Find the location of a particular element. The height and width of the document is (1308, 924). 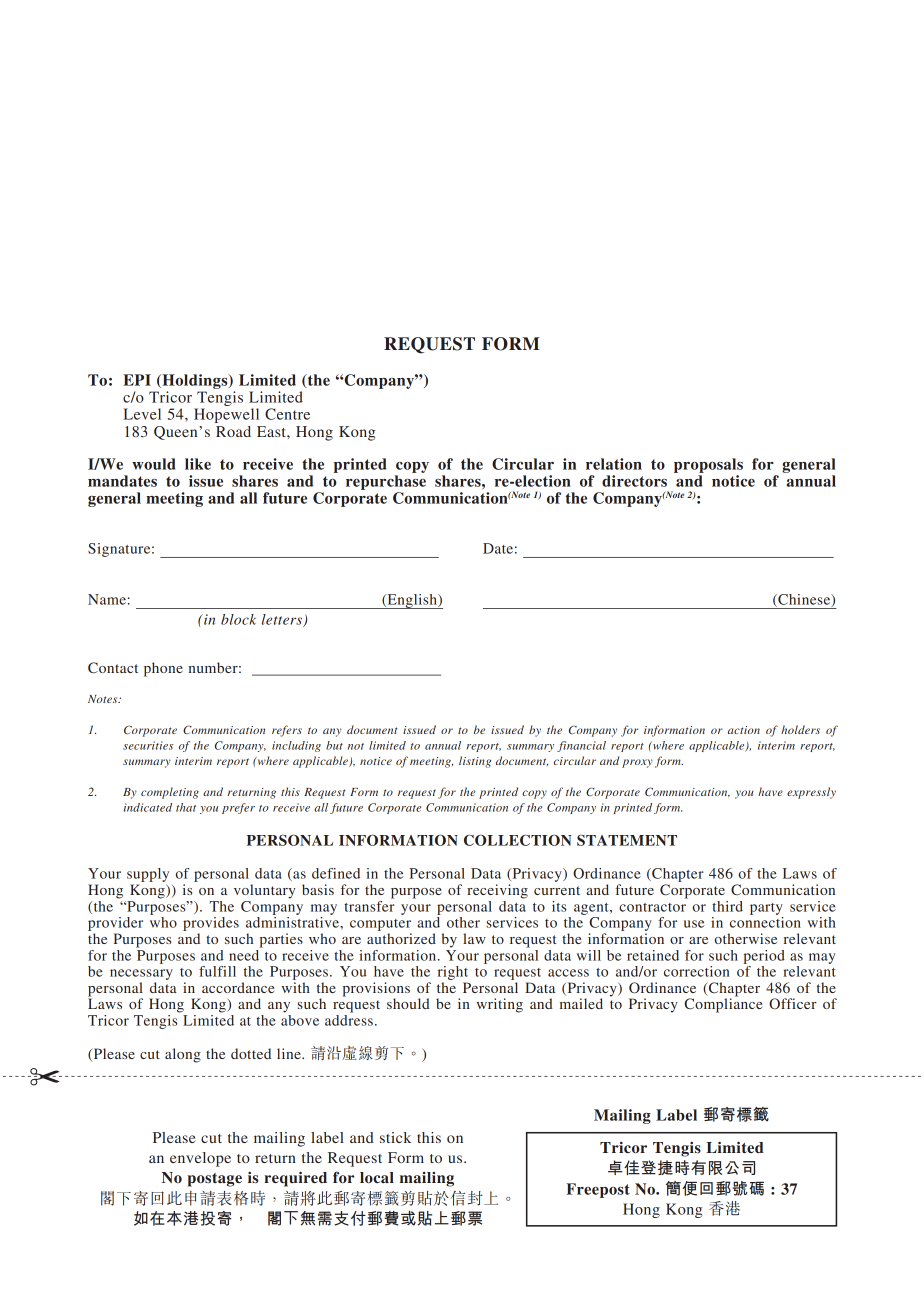

directors is located at coordinates (634, 481).
